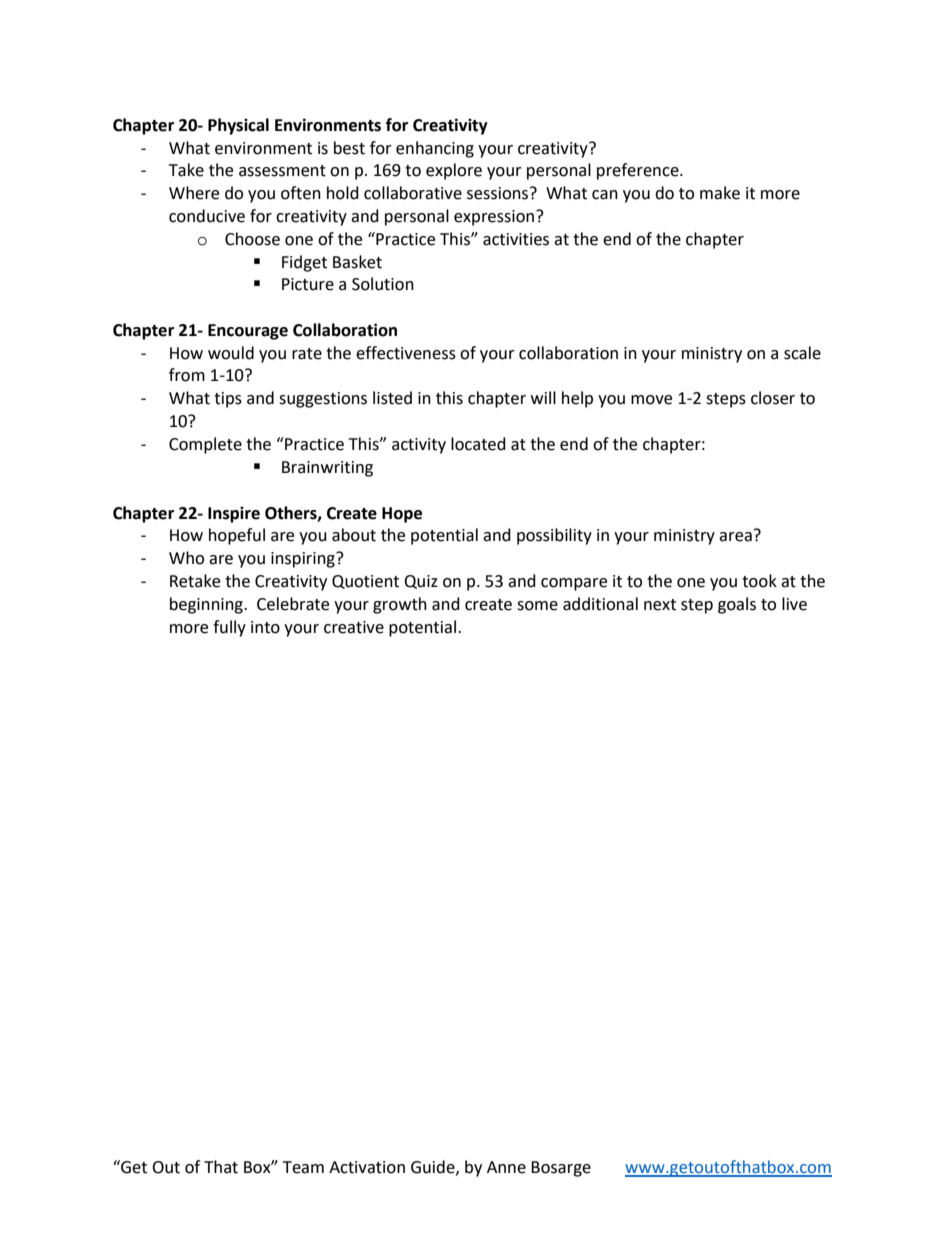 The width and height of the screenshot is (952, 1233). What do you see at coordinates (537, 606) in the screenshot?
I see `some` at bounding box center [537, 606].
